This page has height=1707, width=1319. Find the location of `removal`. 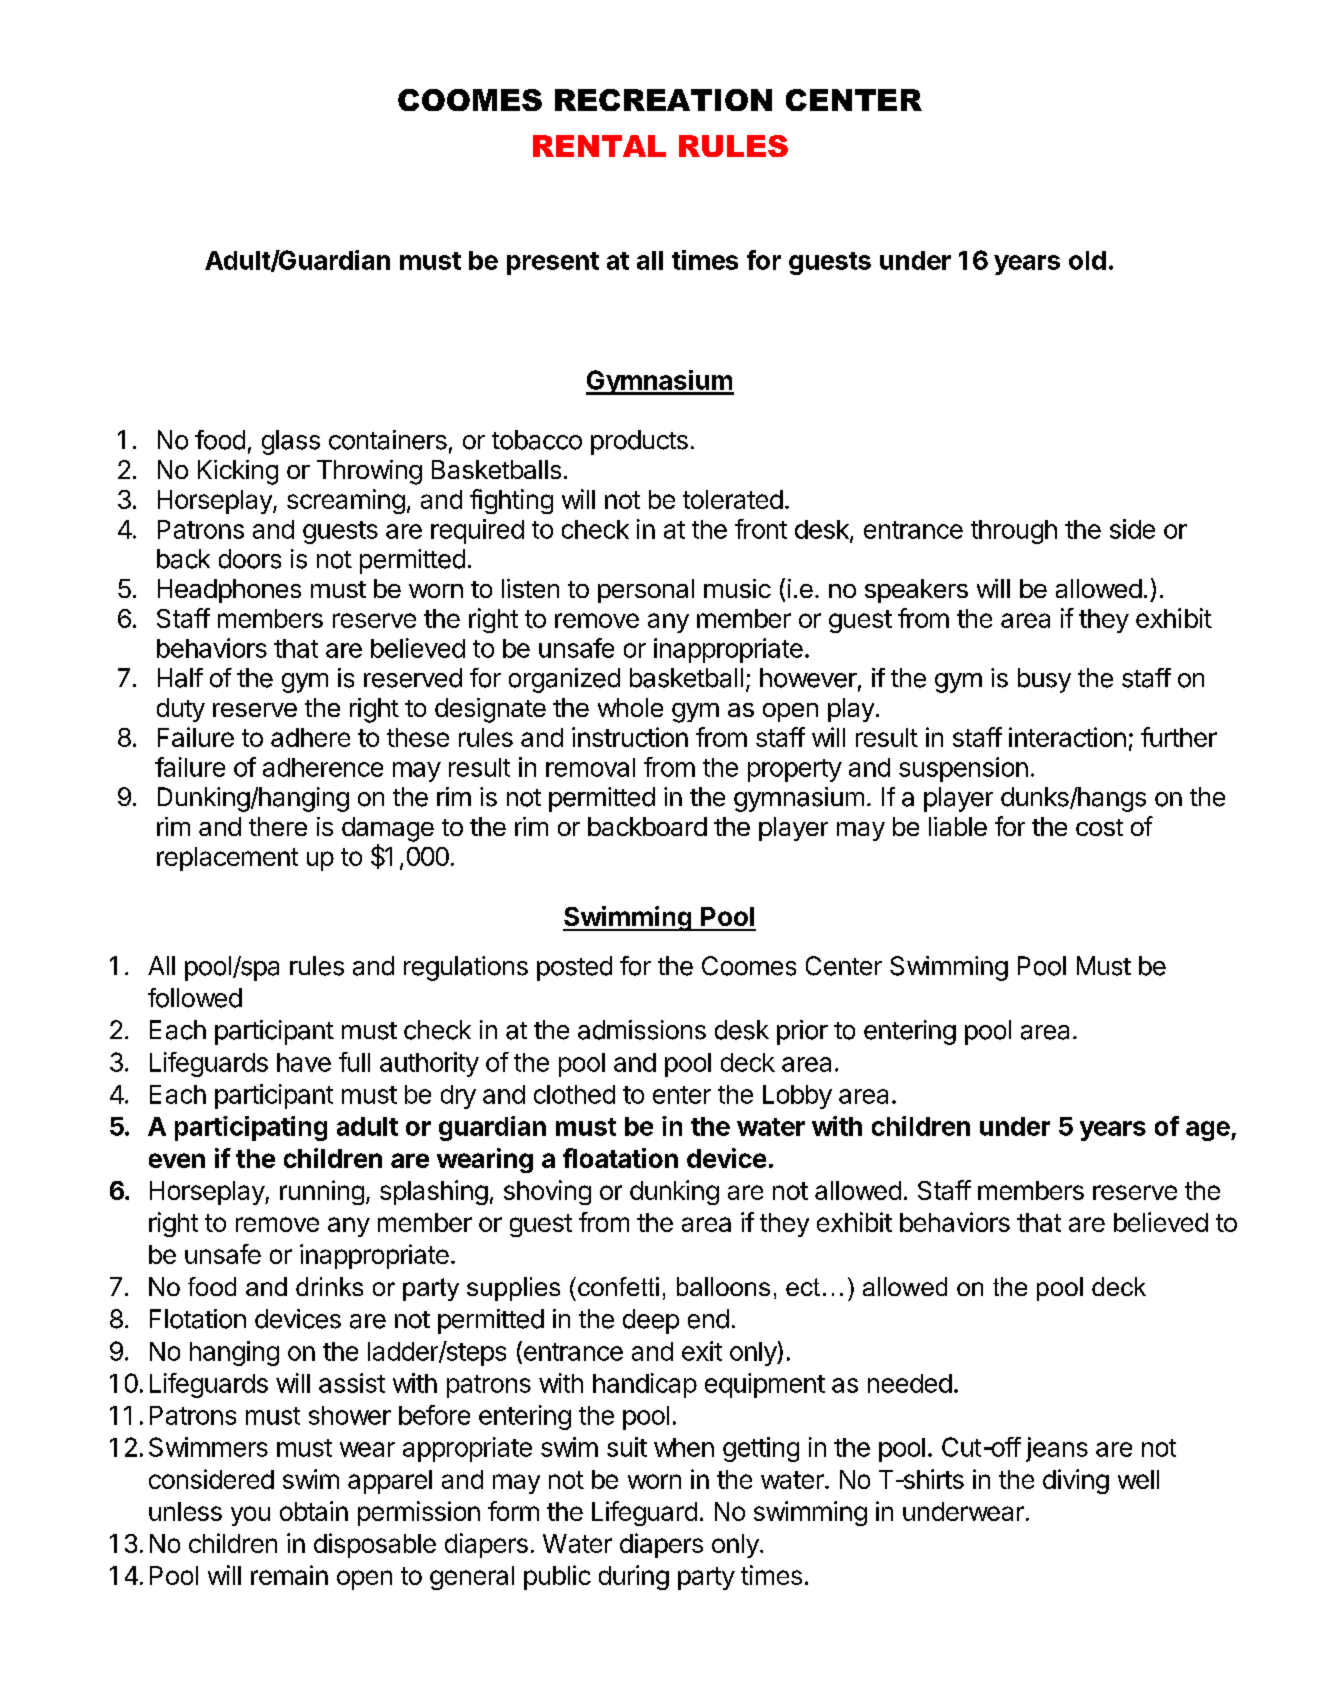

removal is located at coordinates (590, 767).
